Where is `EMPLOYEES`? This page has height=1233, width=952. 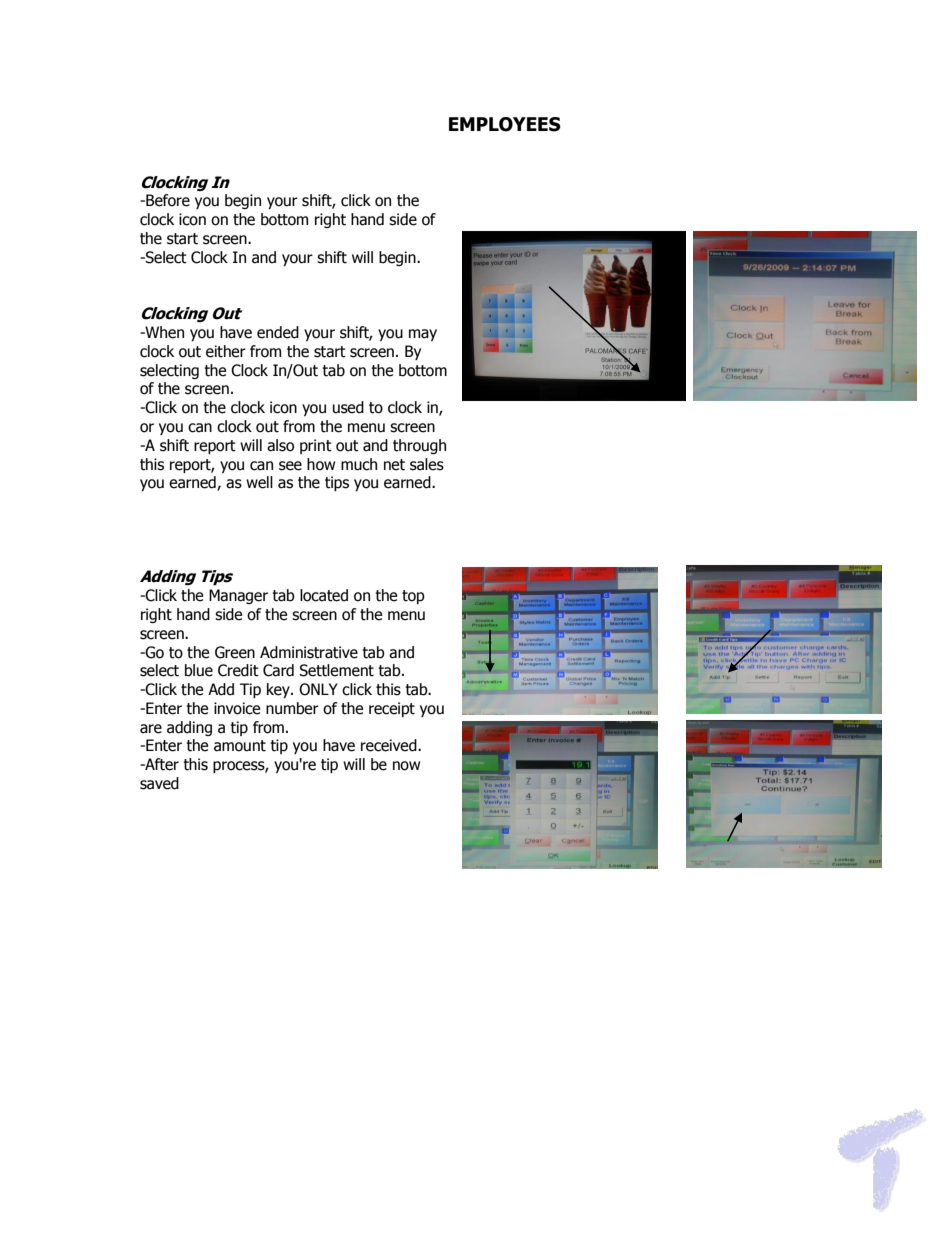 EMPLOYEES is located at coordinates (505, 124).
